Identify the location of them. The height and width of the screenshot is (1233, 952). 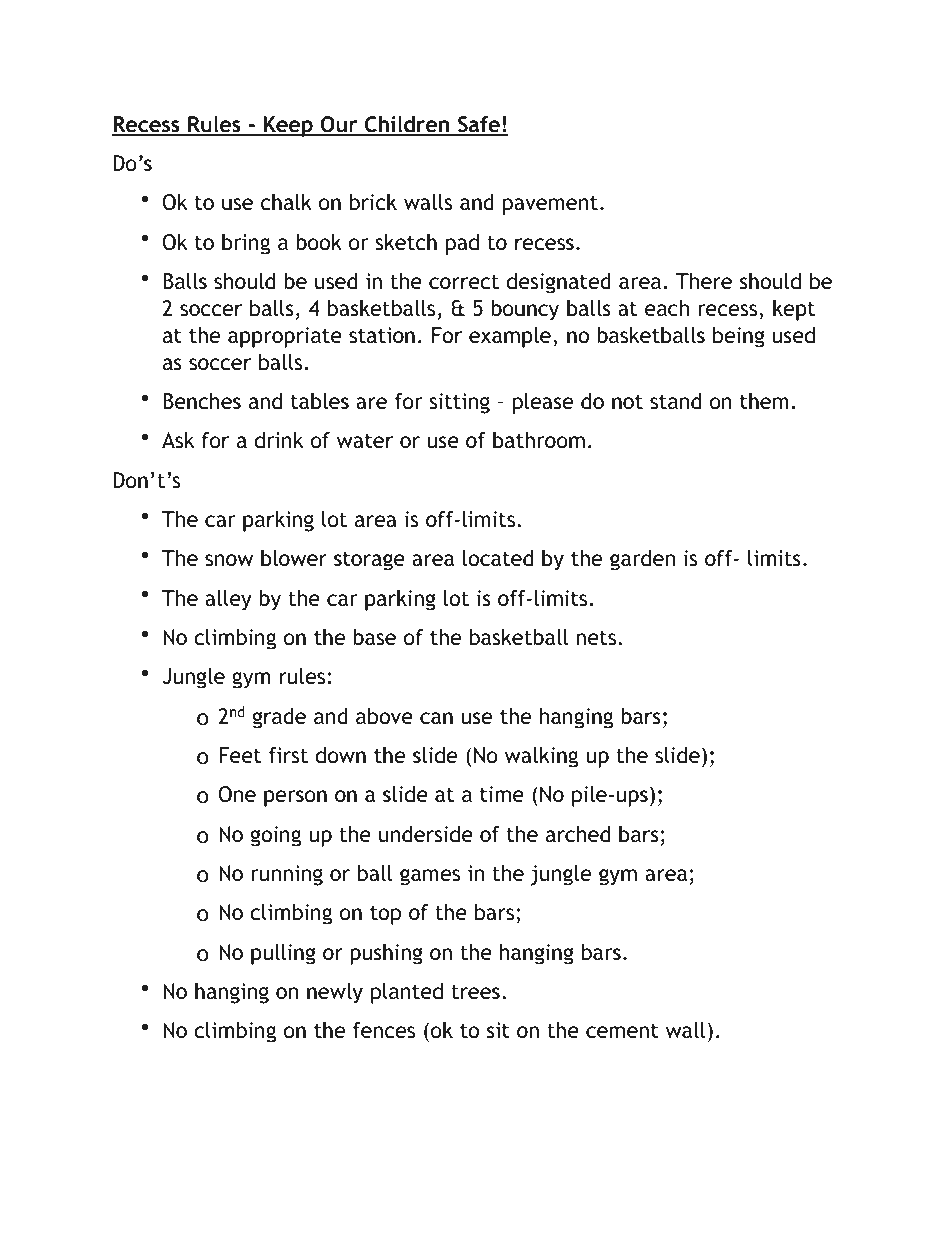
(764, 401).
